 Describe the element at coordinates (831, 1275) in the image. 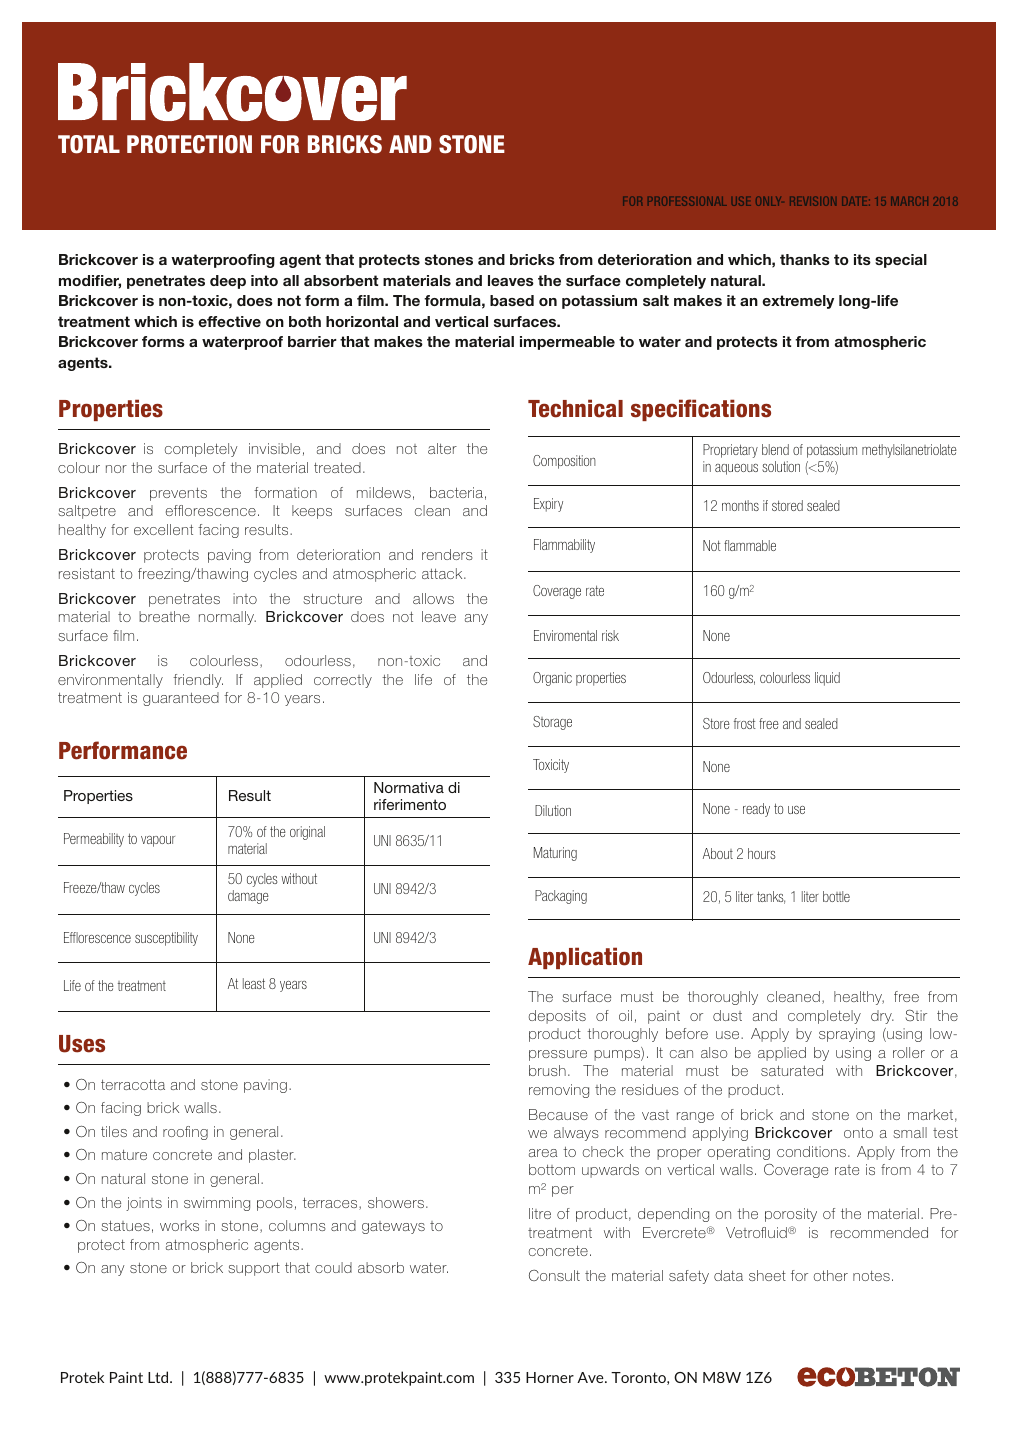

I see `other` at that location.
